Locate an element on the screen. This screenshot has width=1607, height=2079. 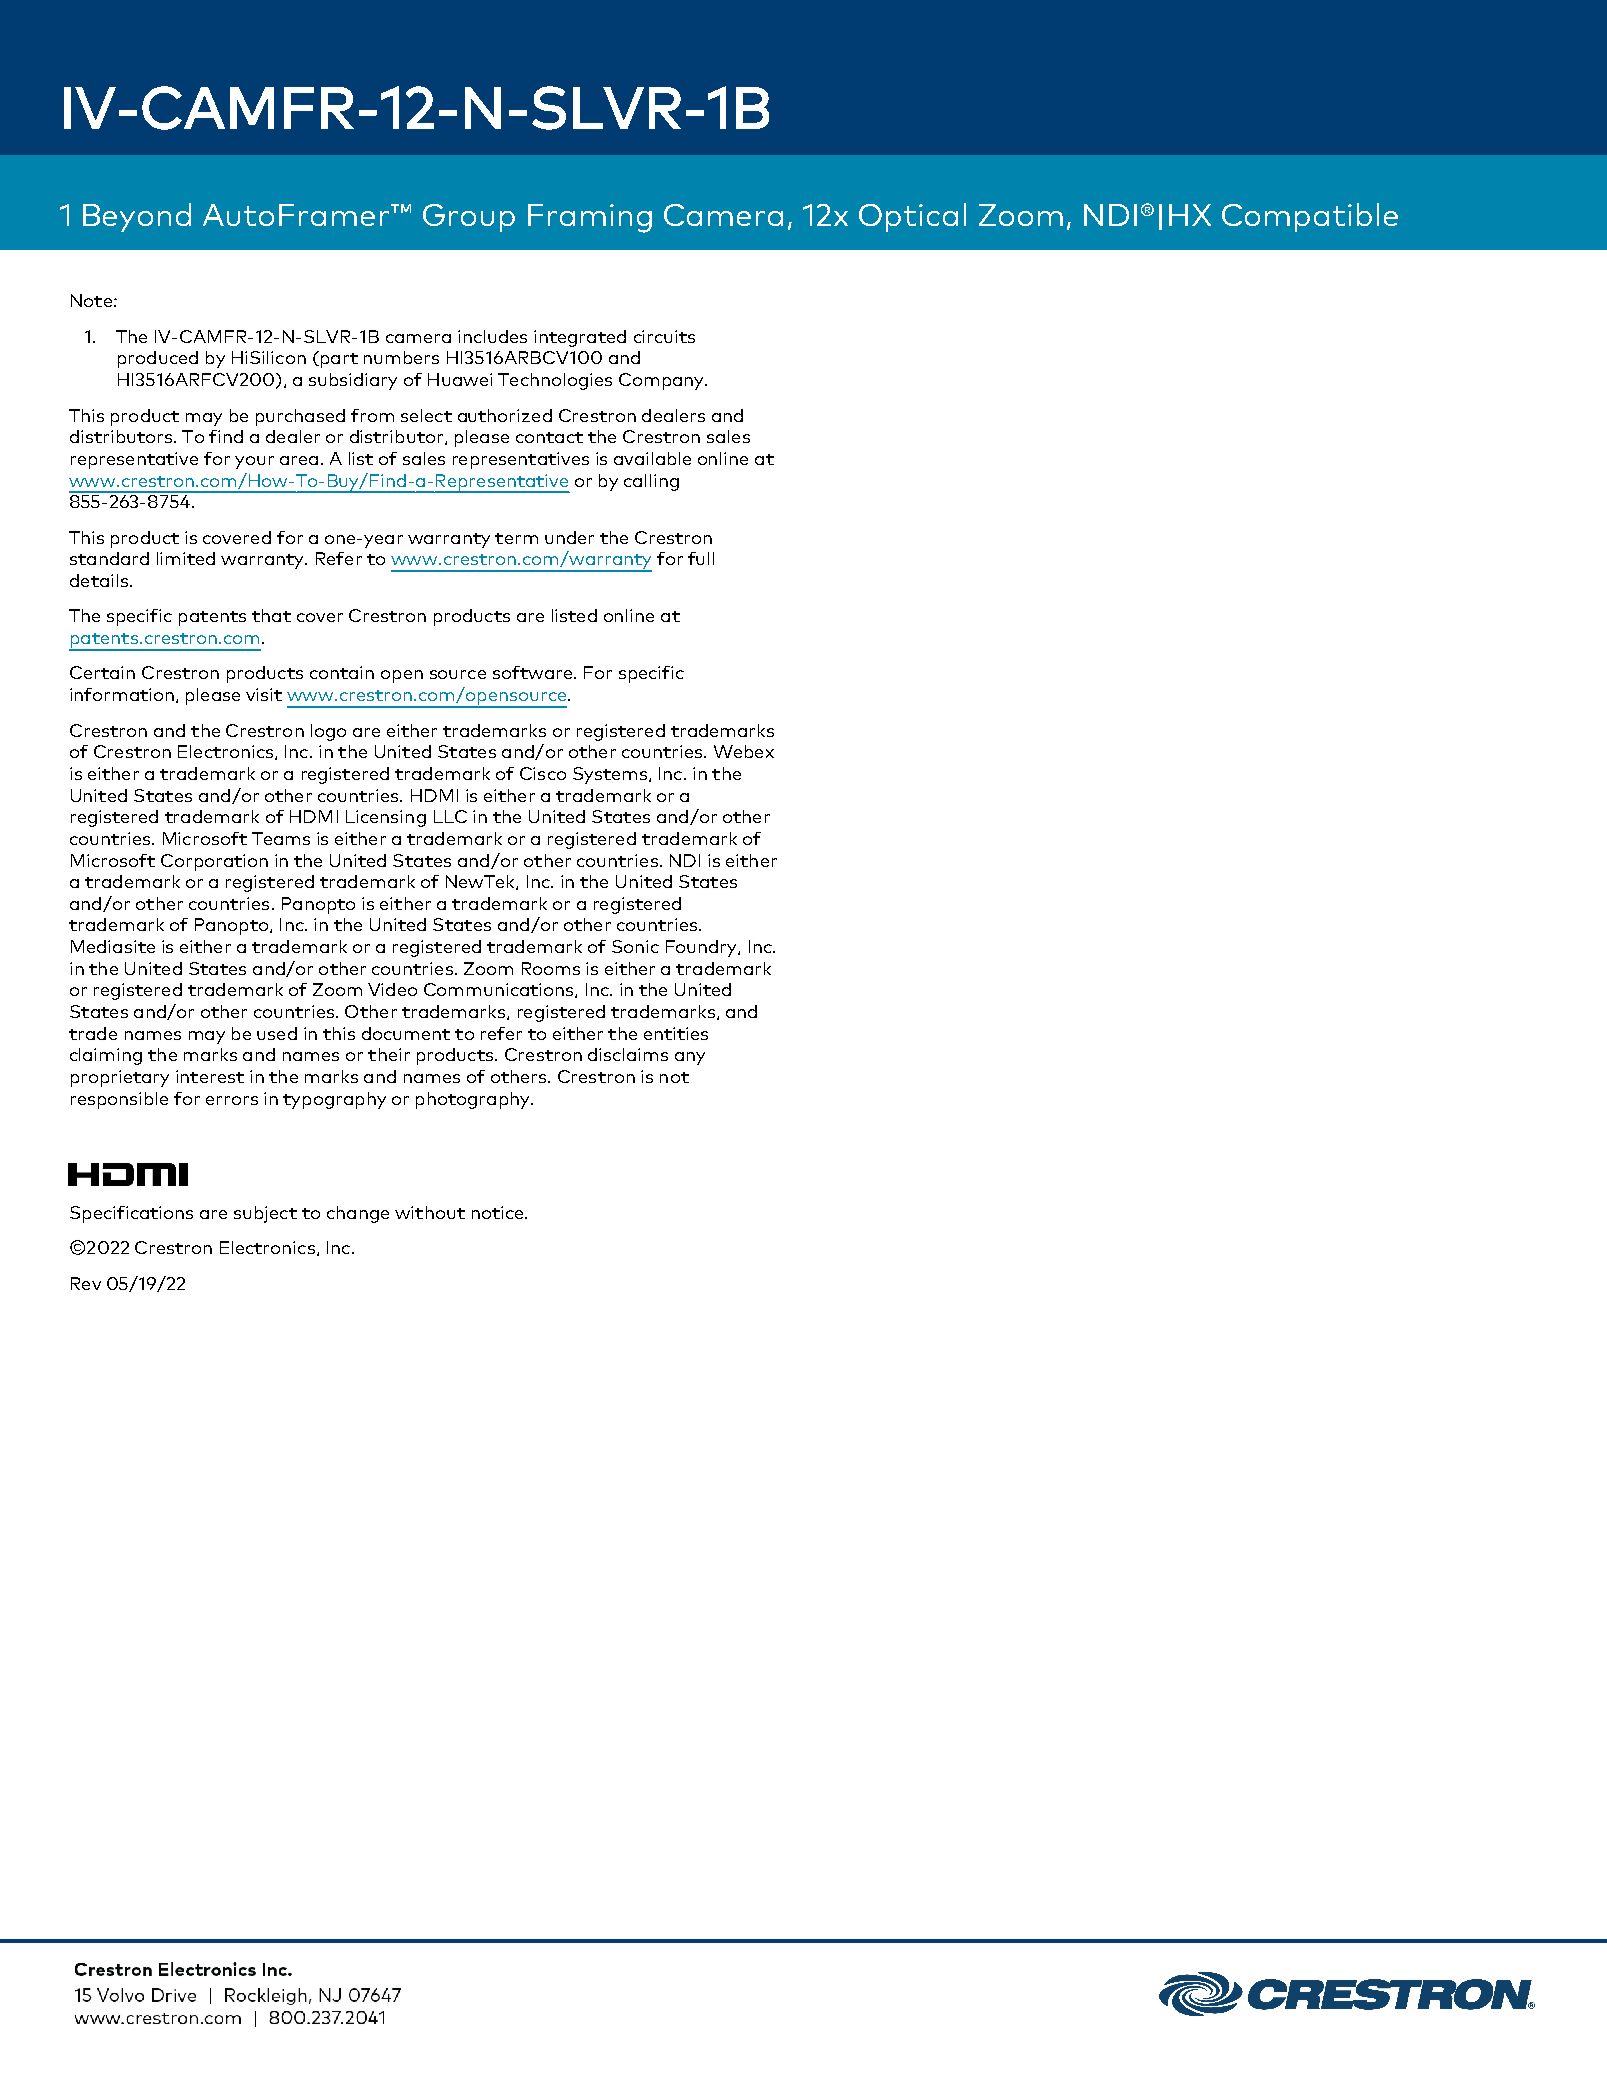
Compatible is located at coordinates (1310, 217).
